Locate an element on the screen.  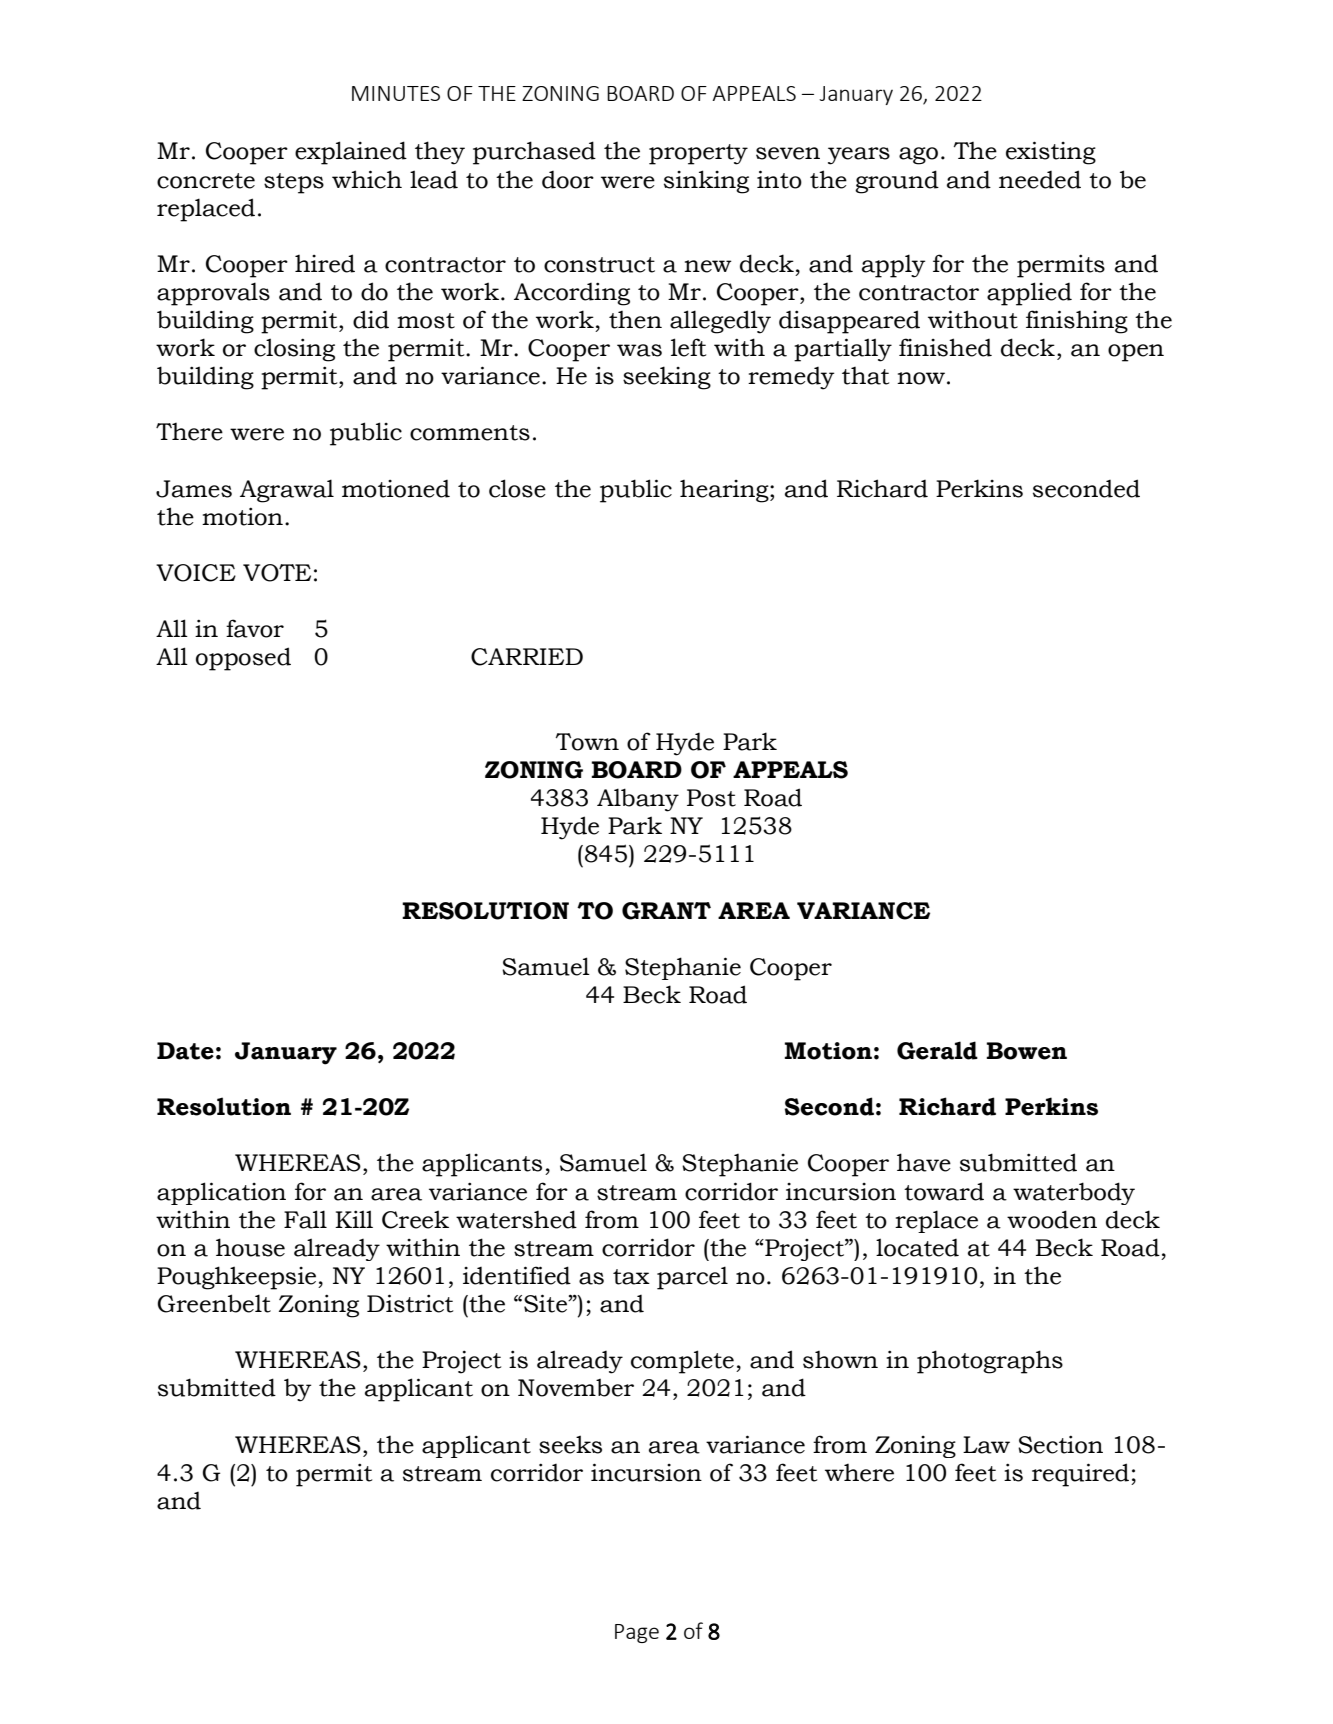
seeks is located at coordinates (570, 1444).
